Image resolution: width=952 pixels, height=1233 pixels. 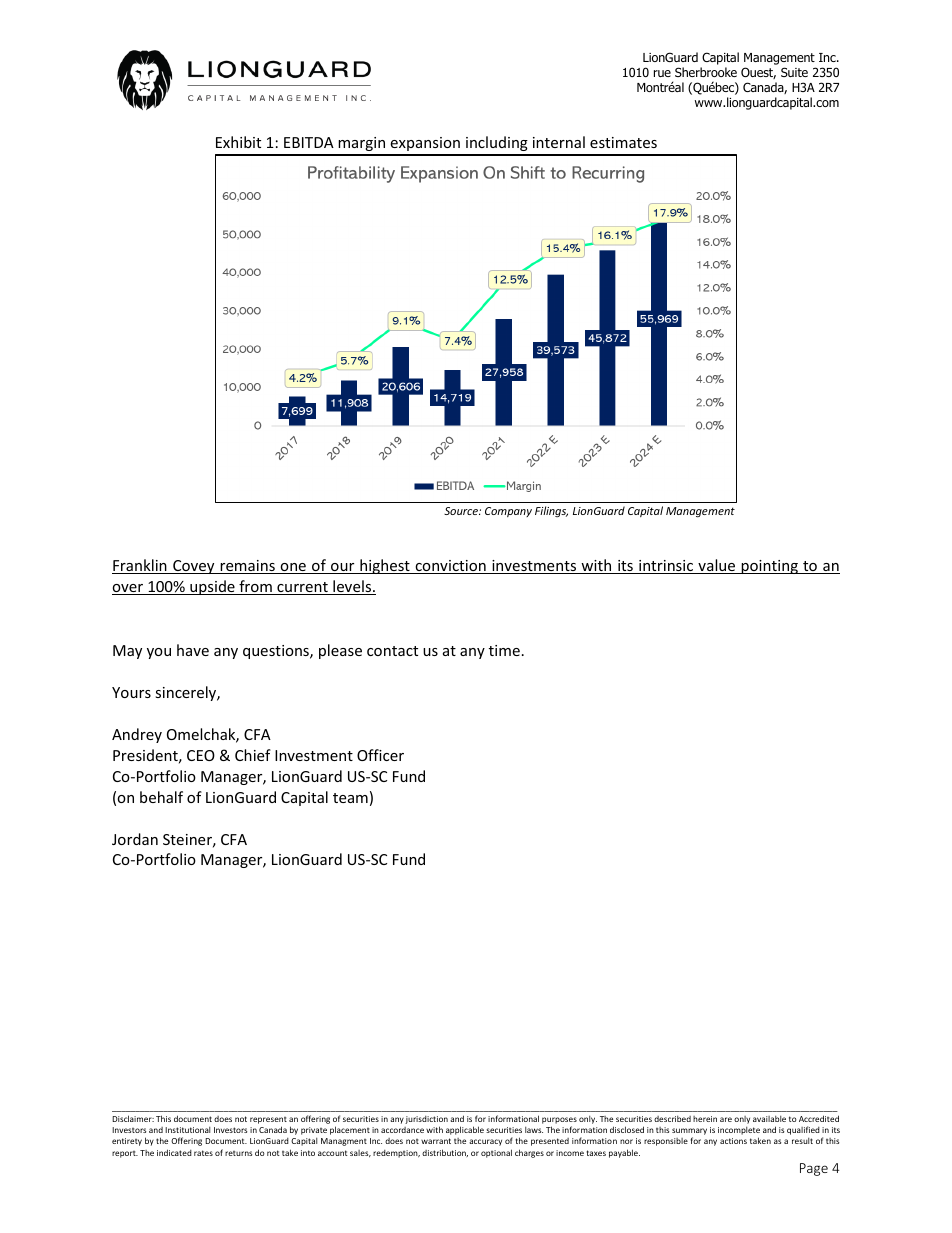 I want to click on time, so click(x=504, y=650).
